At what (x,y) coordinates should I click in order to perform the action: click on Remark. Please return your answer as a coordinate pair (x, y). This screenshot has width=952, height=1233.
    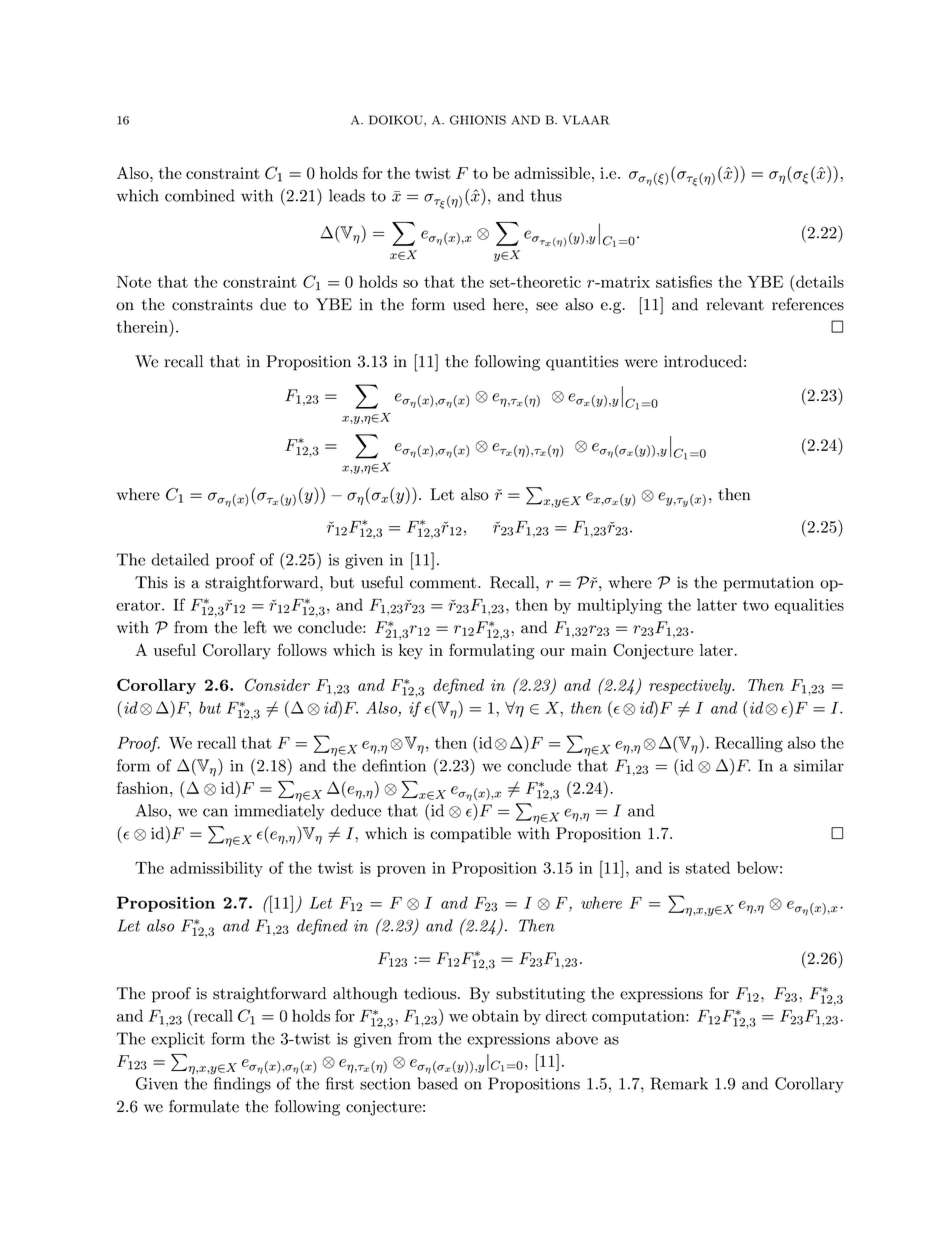
    Looking at the image, I should click on (679, 1083).
